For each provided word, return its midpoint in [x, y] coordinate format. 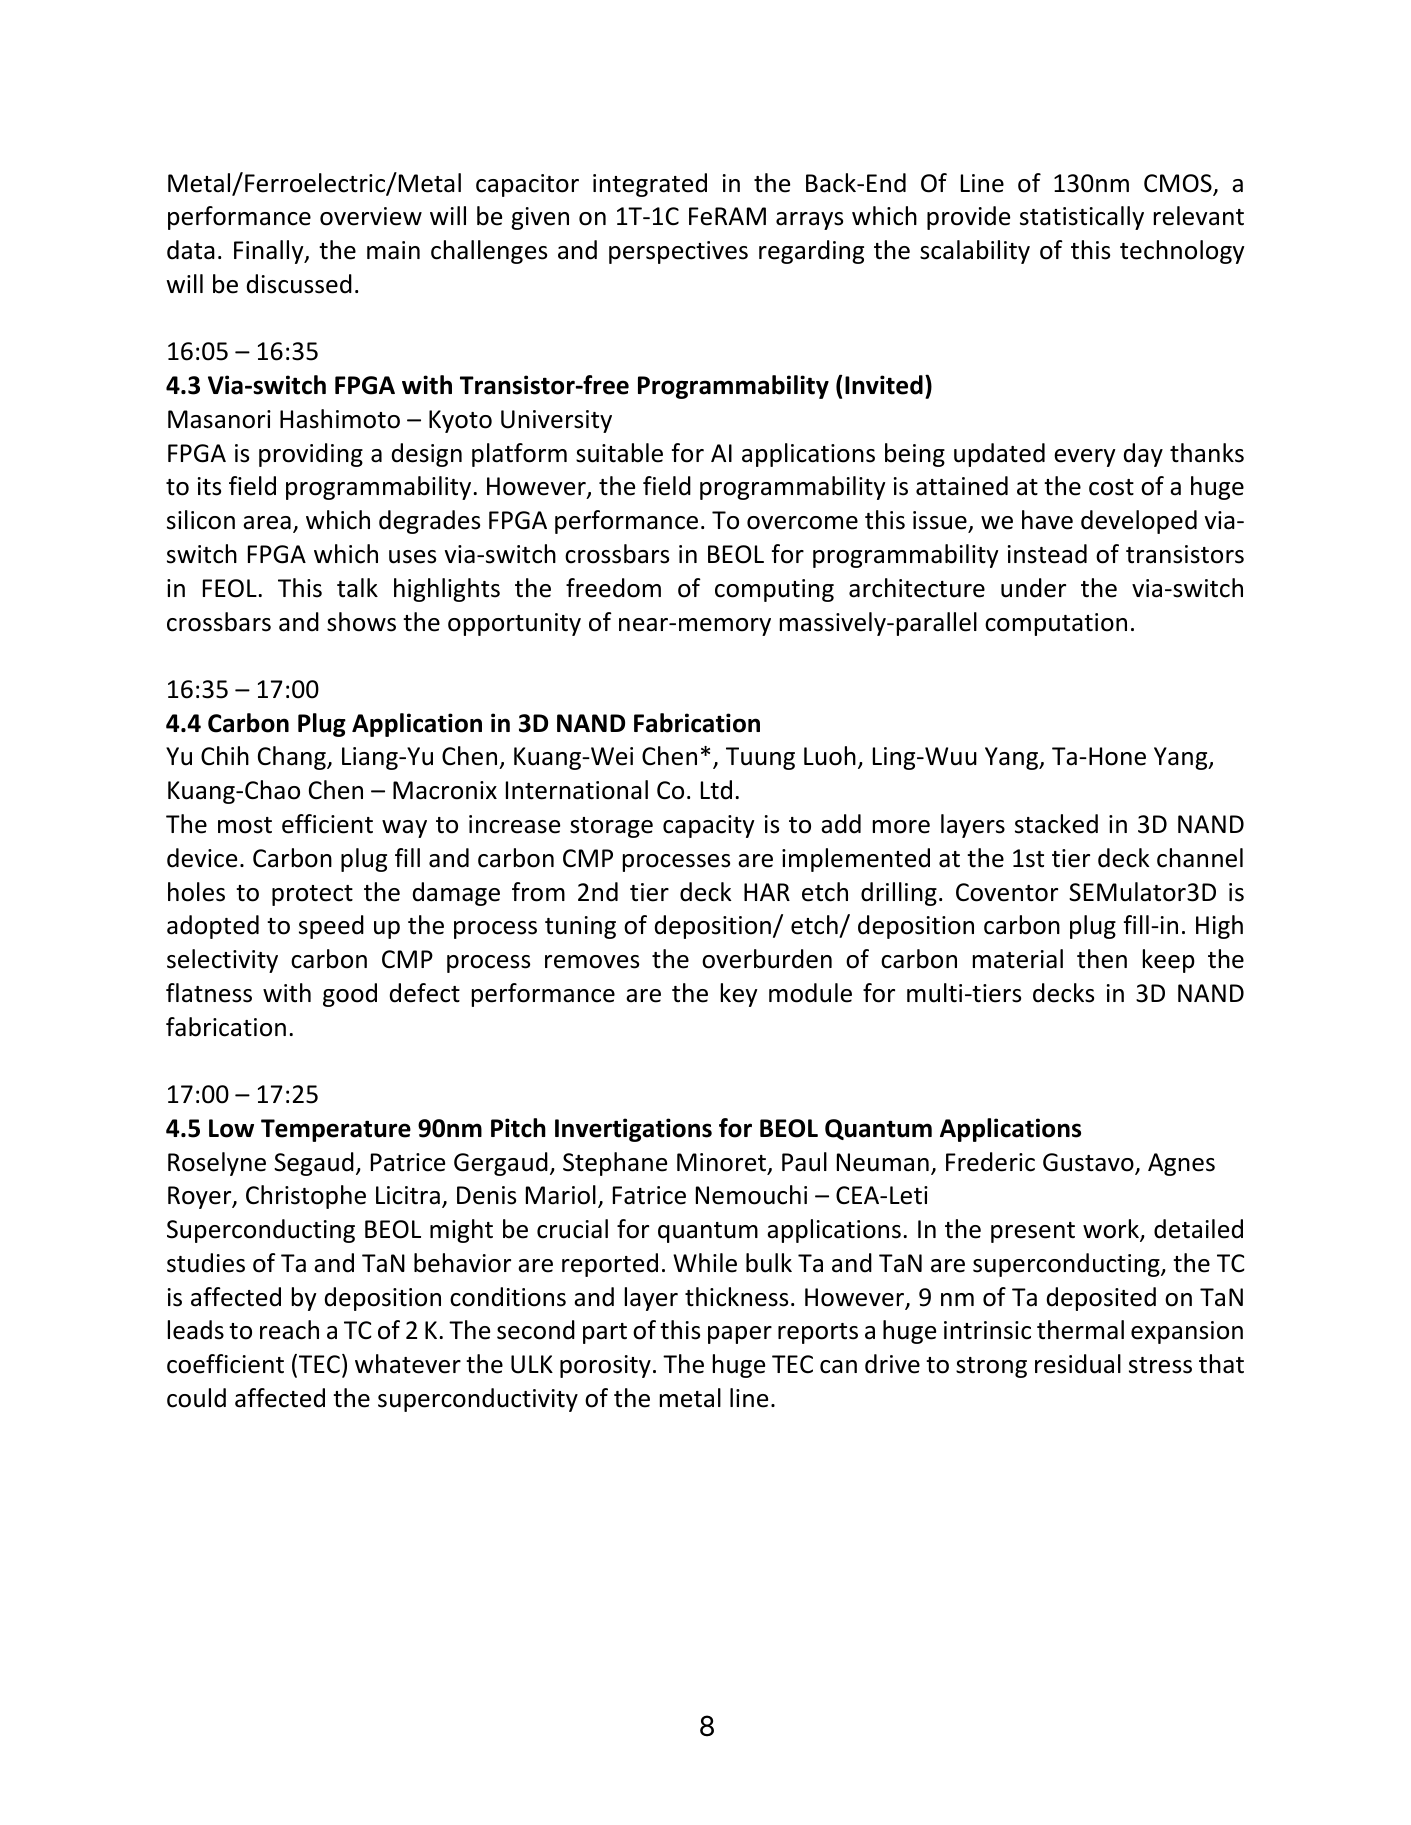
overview [371, 216]
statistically [1082, 218]
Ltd [716, 790]
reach [289, 1330]
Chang [293, 758]
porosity [605, 1366]
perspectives [678, 252]
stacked [1056, 824]
